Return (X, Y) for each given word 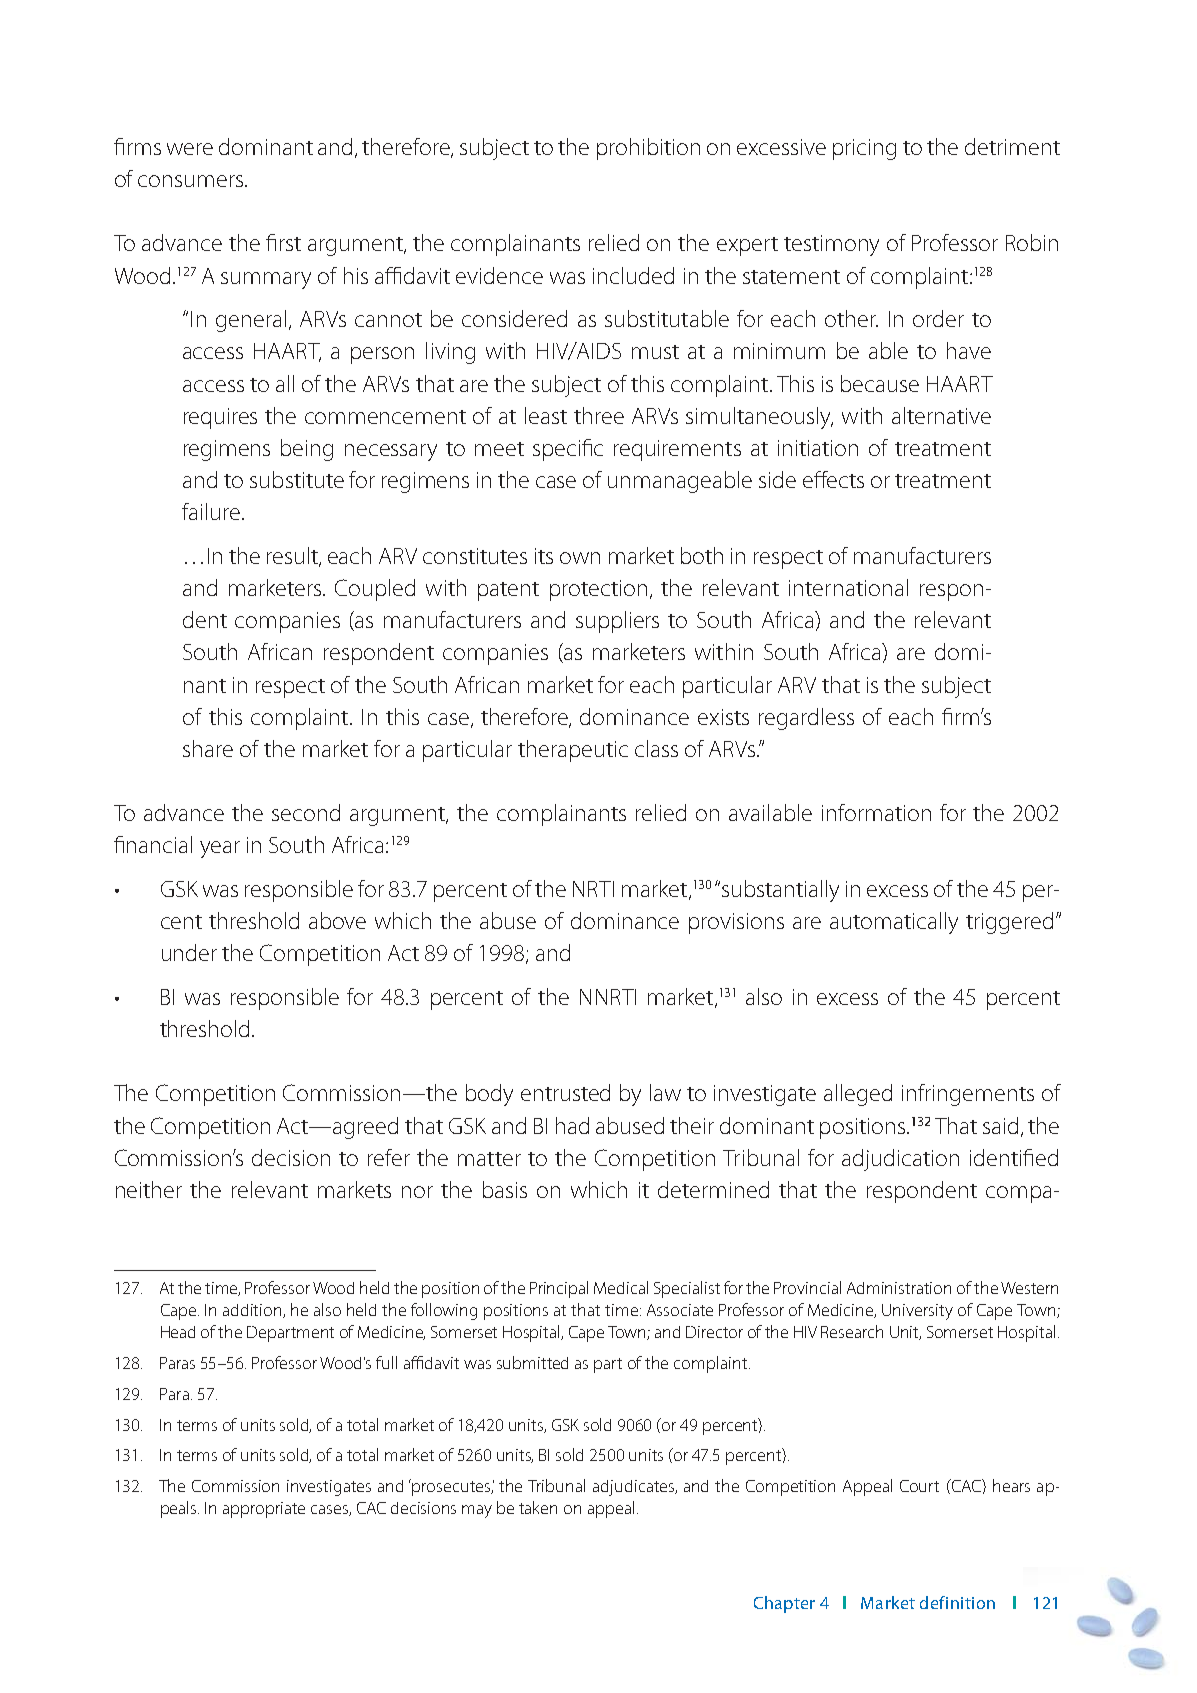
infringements (968, 1095)
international (848, 587)
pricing (864, 149)
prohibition (648, 149)
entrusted (565, 1092)
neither (149, 1189)
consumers (192, 181)
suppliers (617, 622)
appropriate (264, 1510)
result (294, 557)
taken (538, 1507)
